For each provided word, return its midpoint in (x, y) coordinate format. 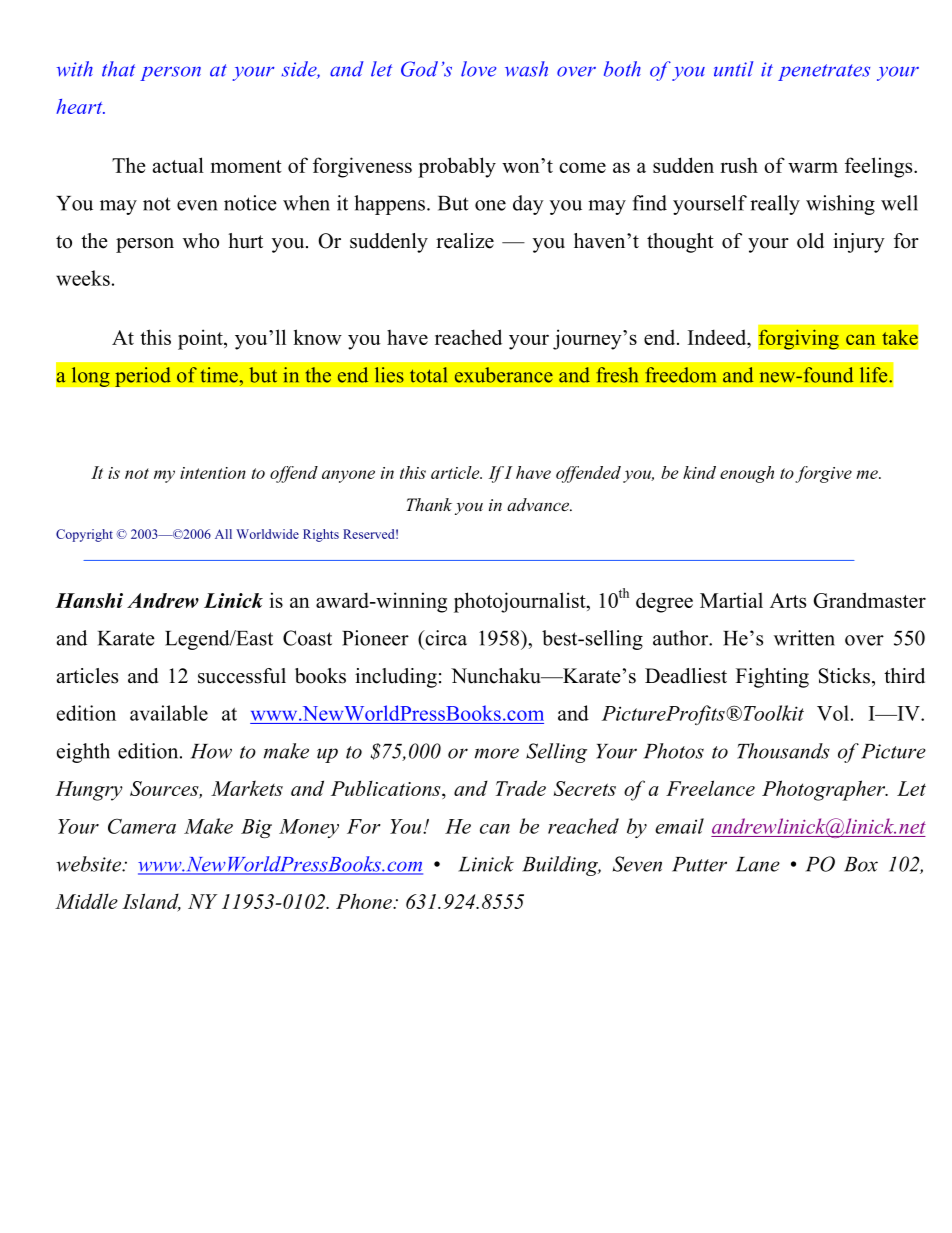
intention (213, 473)
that (118, 69)
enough (747, 474)
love (479, 69)
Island (151, 902)
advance (539, 504)
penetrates (824, 72)
